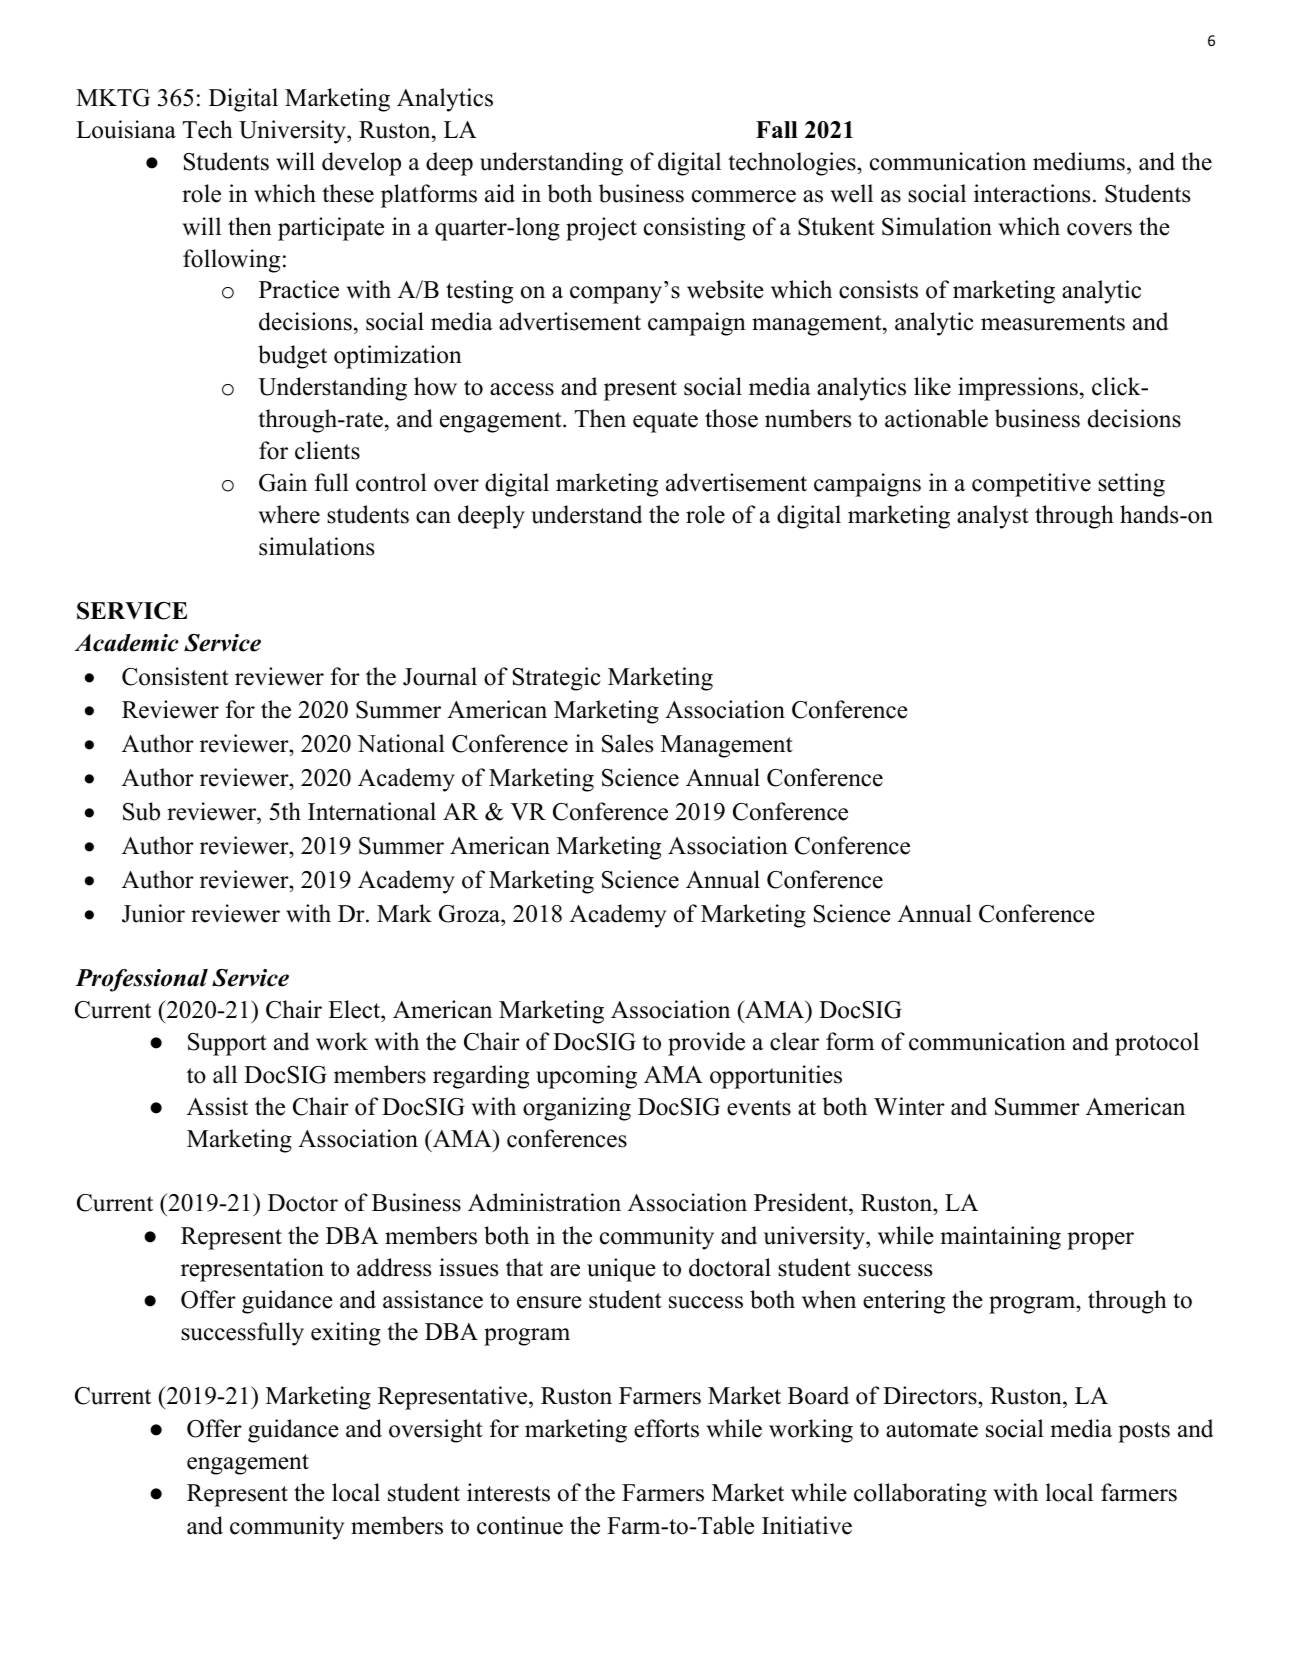 The image size is (1292, 1672). What do you see at coordinates (289, 514) in the image?
I see `where` at bounding box center [289, 514].
